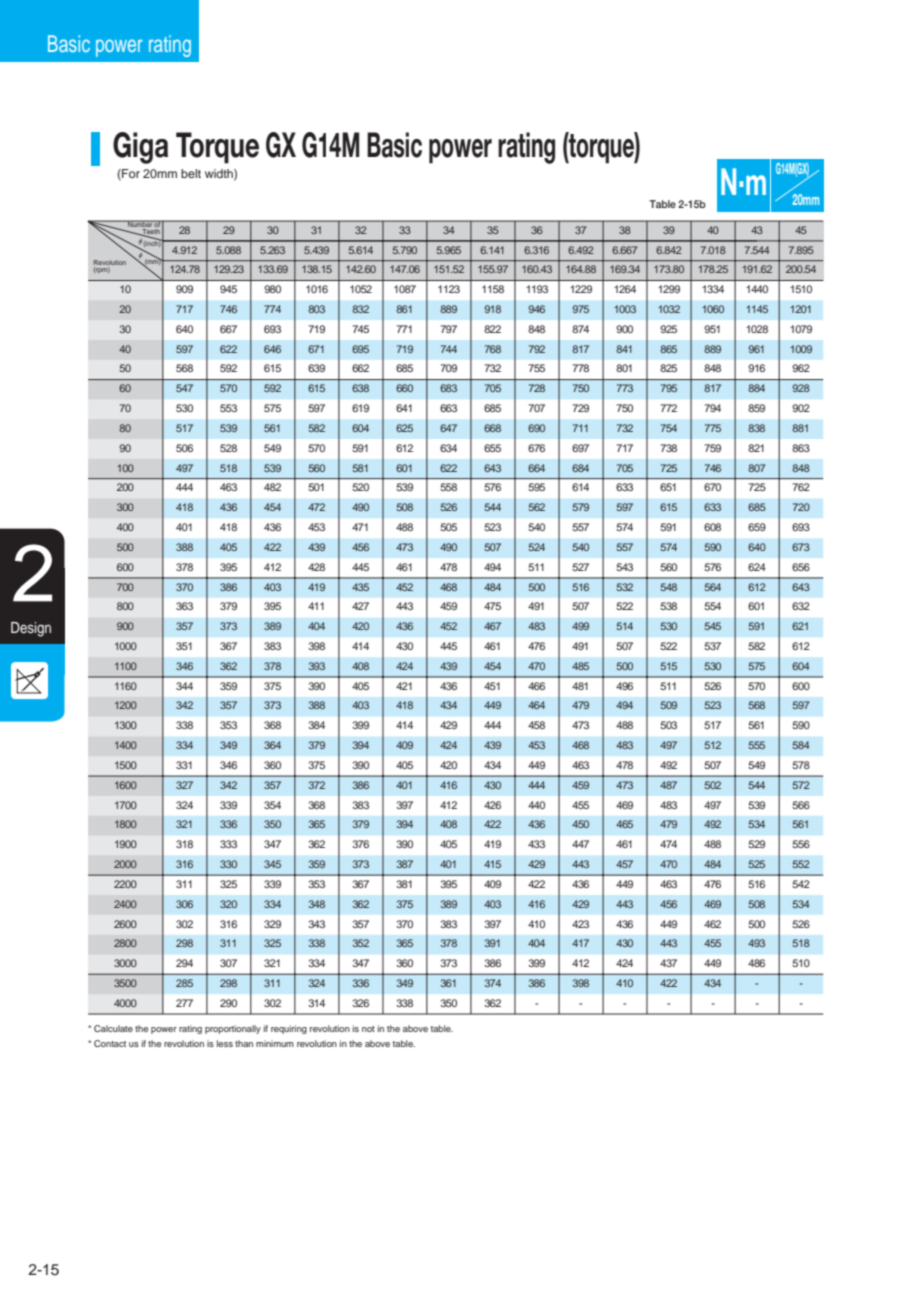 Image resolution: width=924 pixels, height=1307 pixels. What do you see at coordinates (140, 148) in the screenshot?
I see `Giga` at bounding box center [140, 148].
